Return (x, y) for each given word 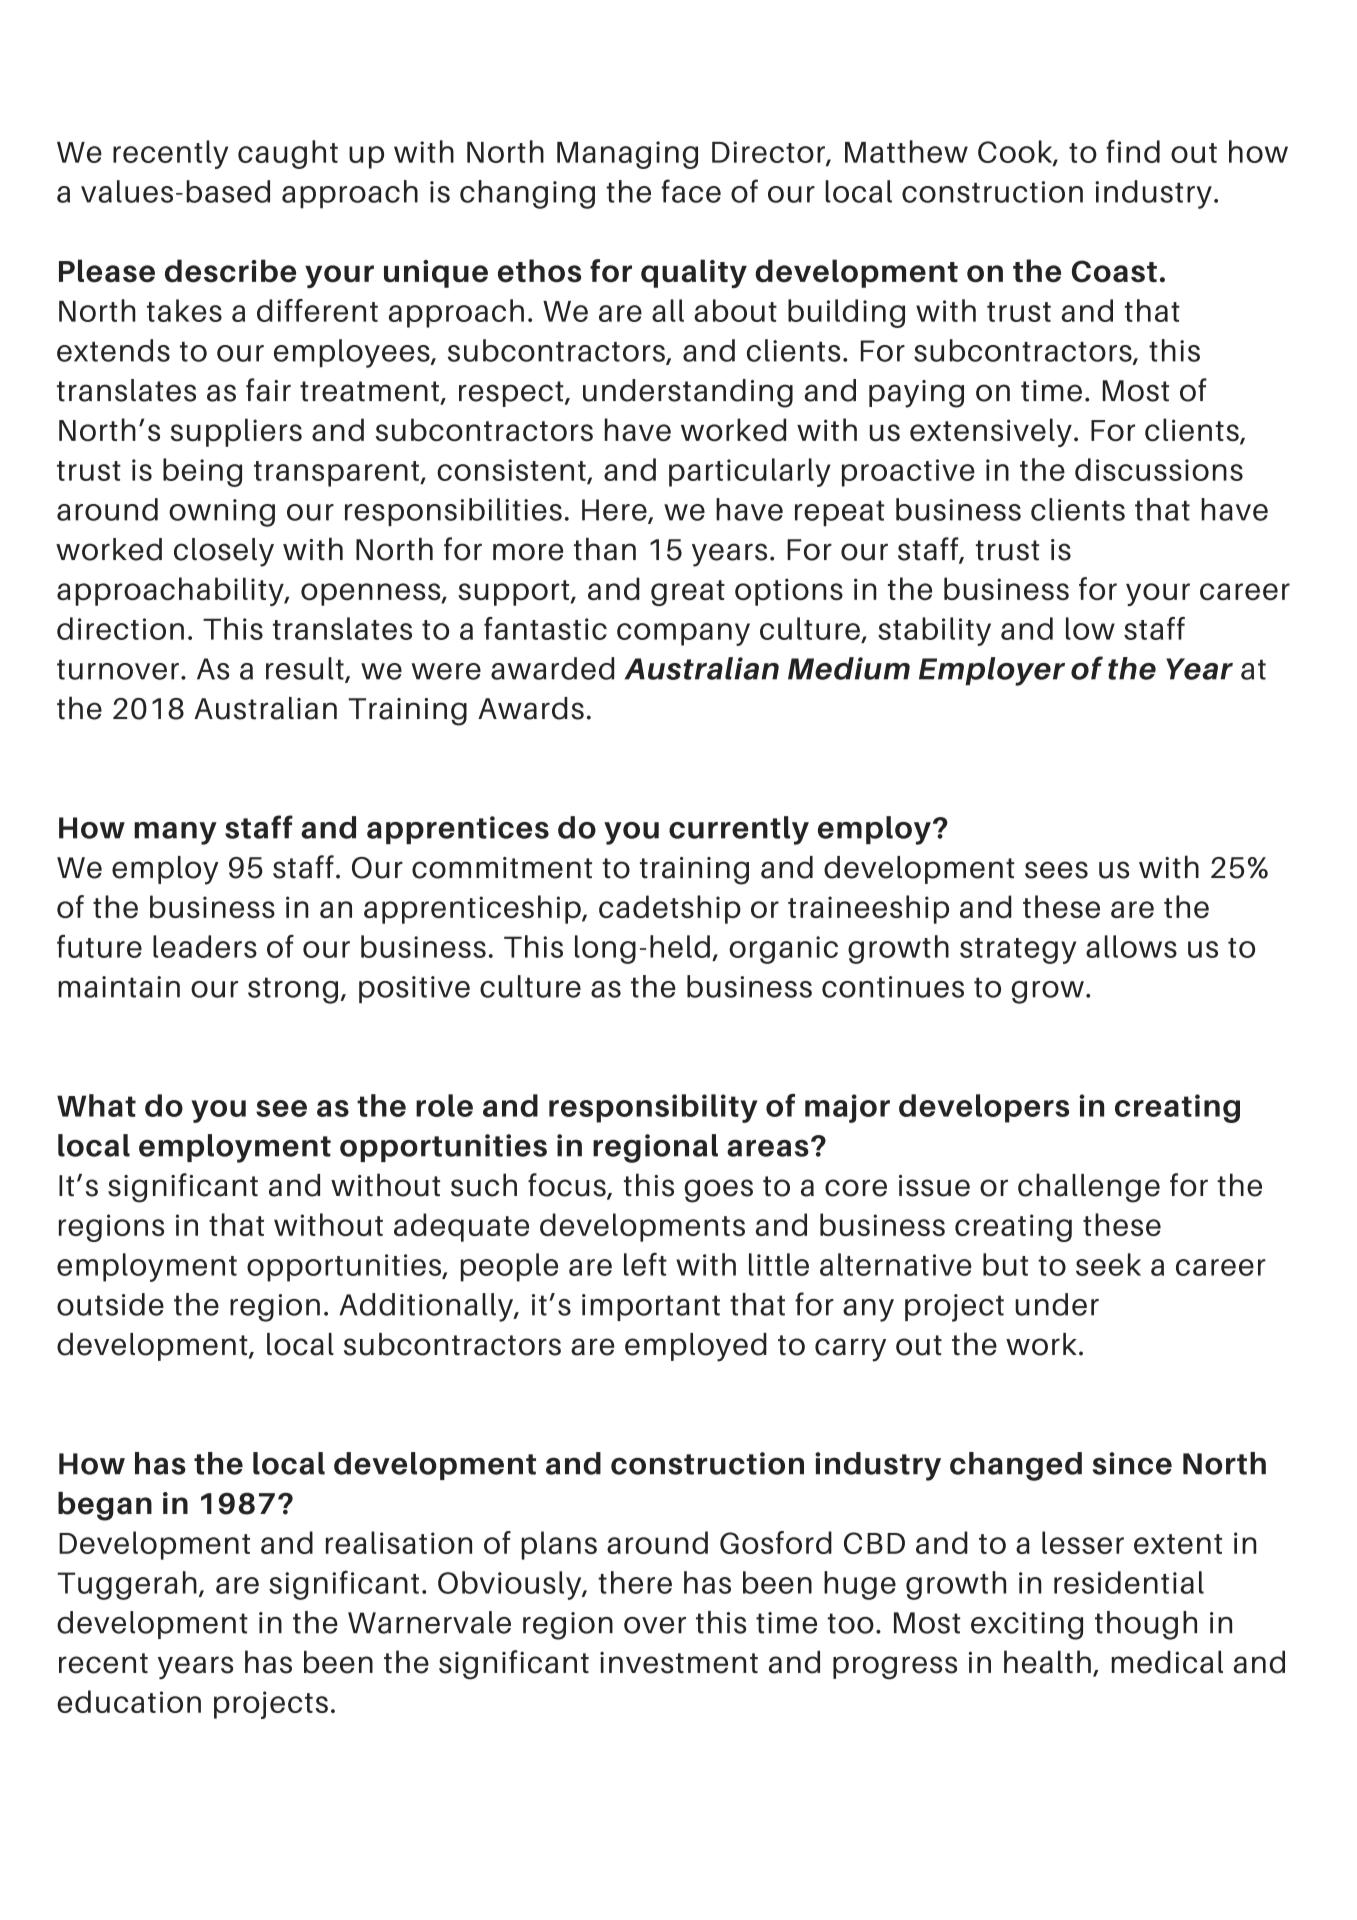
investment (679, 1663)
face (691, 191)
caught (288, 154)
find (1133, 151)
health (1047, 1662)
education (129, 1701)
